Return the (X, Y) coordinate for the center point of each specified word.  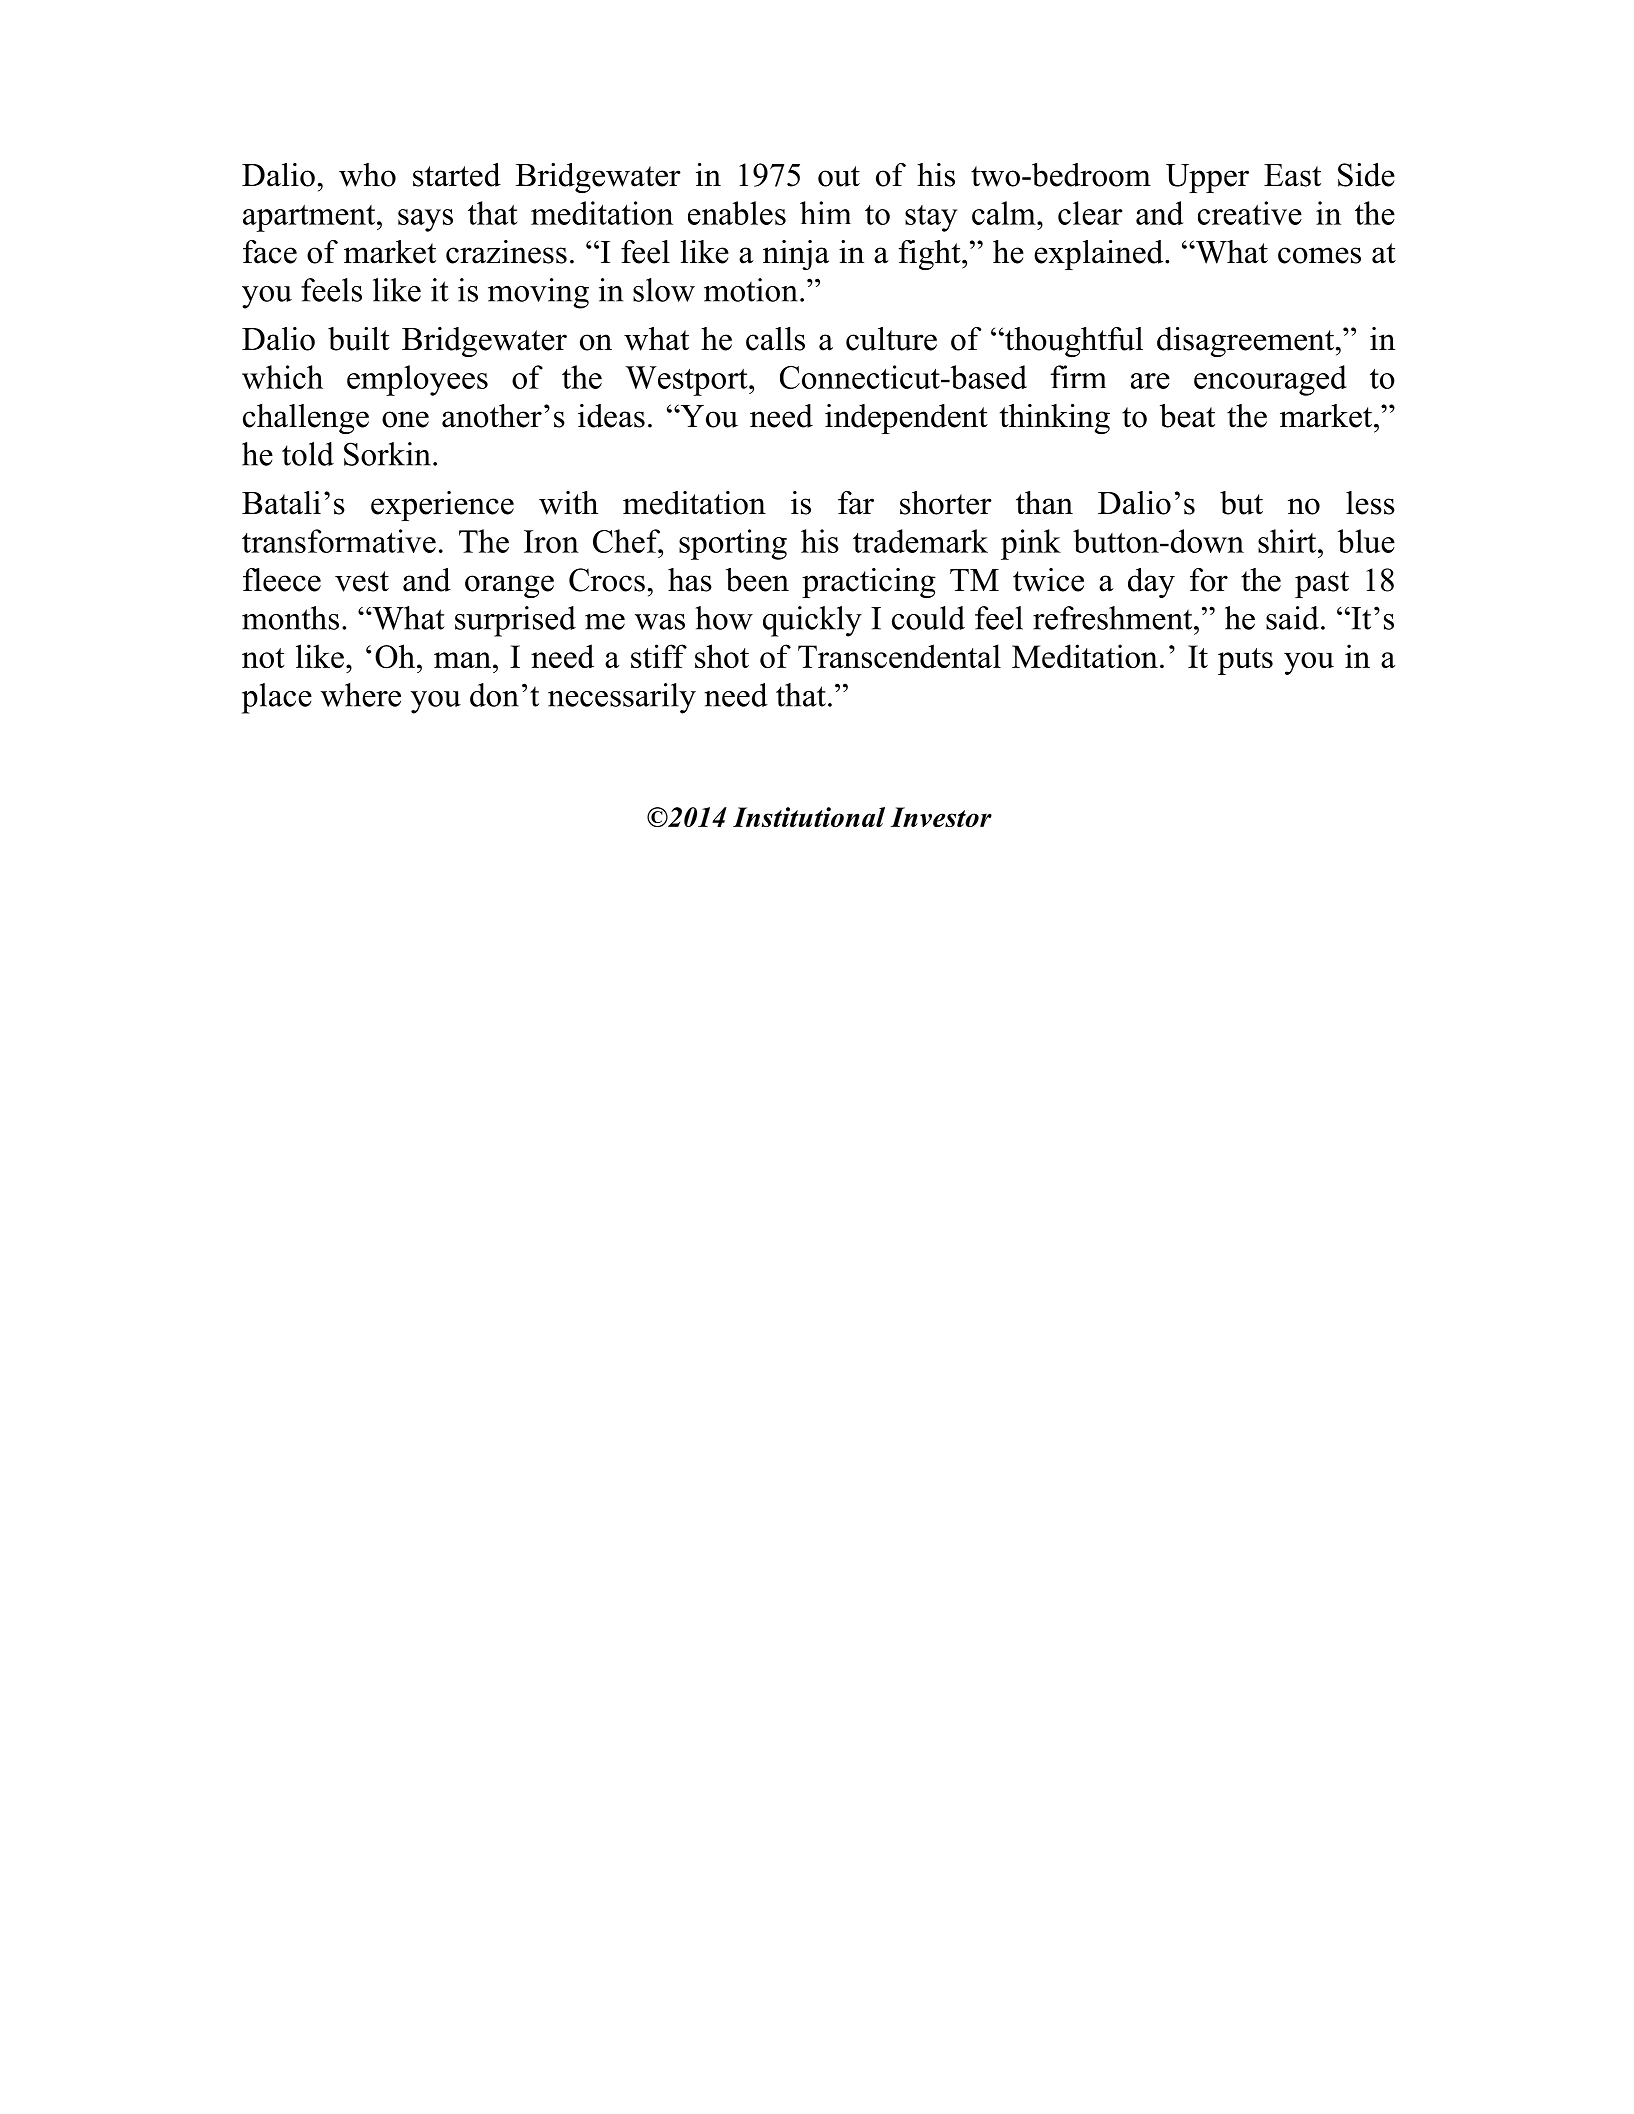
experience (442, 506)
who (367, 175)
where (361, 695)
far (856, 503)
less (1370, 503)
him (825, 212)
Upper (1207, 178)
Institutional (809, 817)
